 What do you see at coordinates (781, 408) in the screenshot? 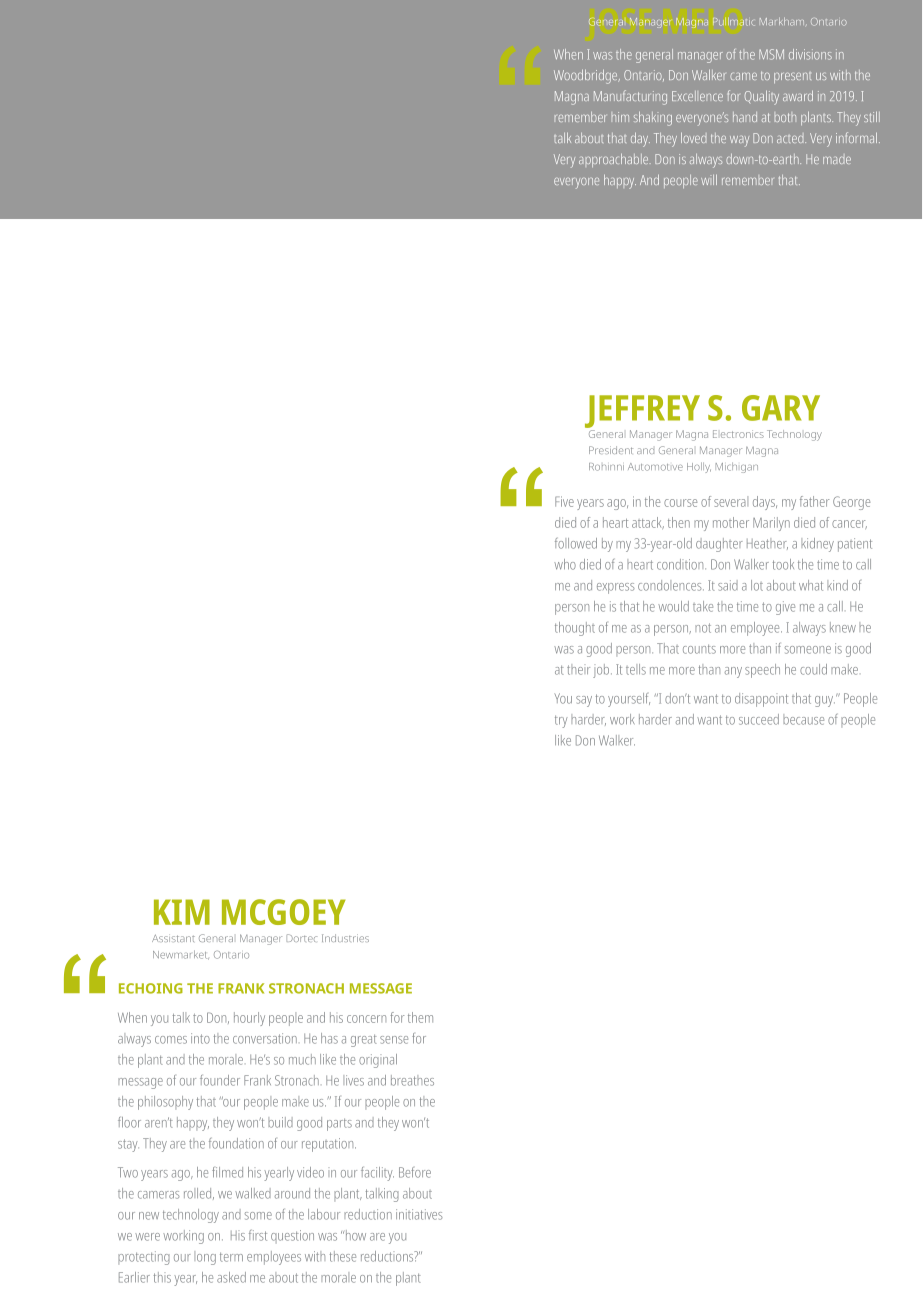
I see `GARY` at bounding box center [781, 408].
